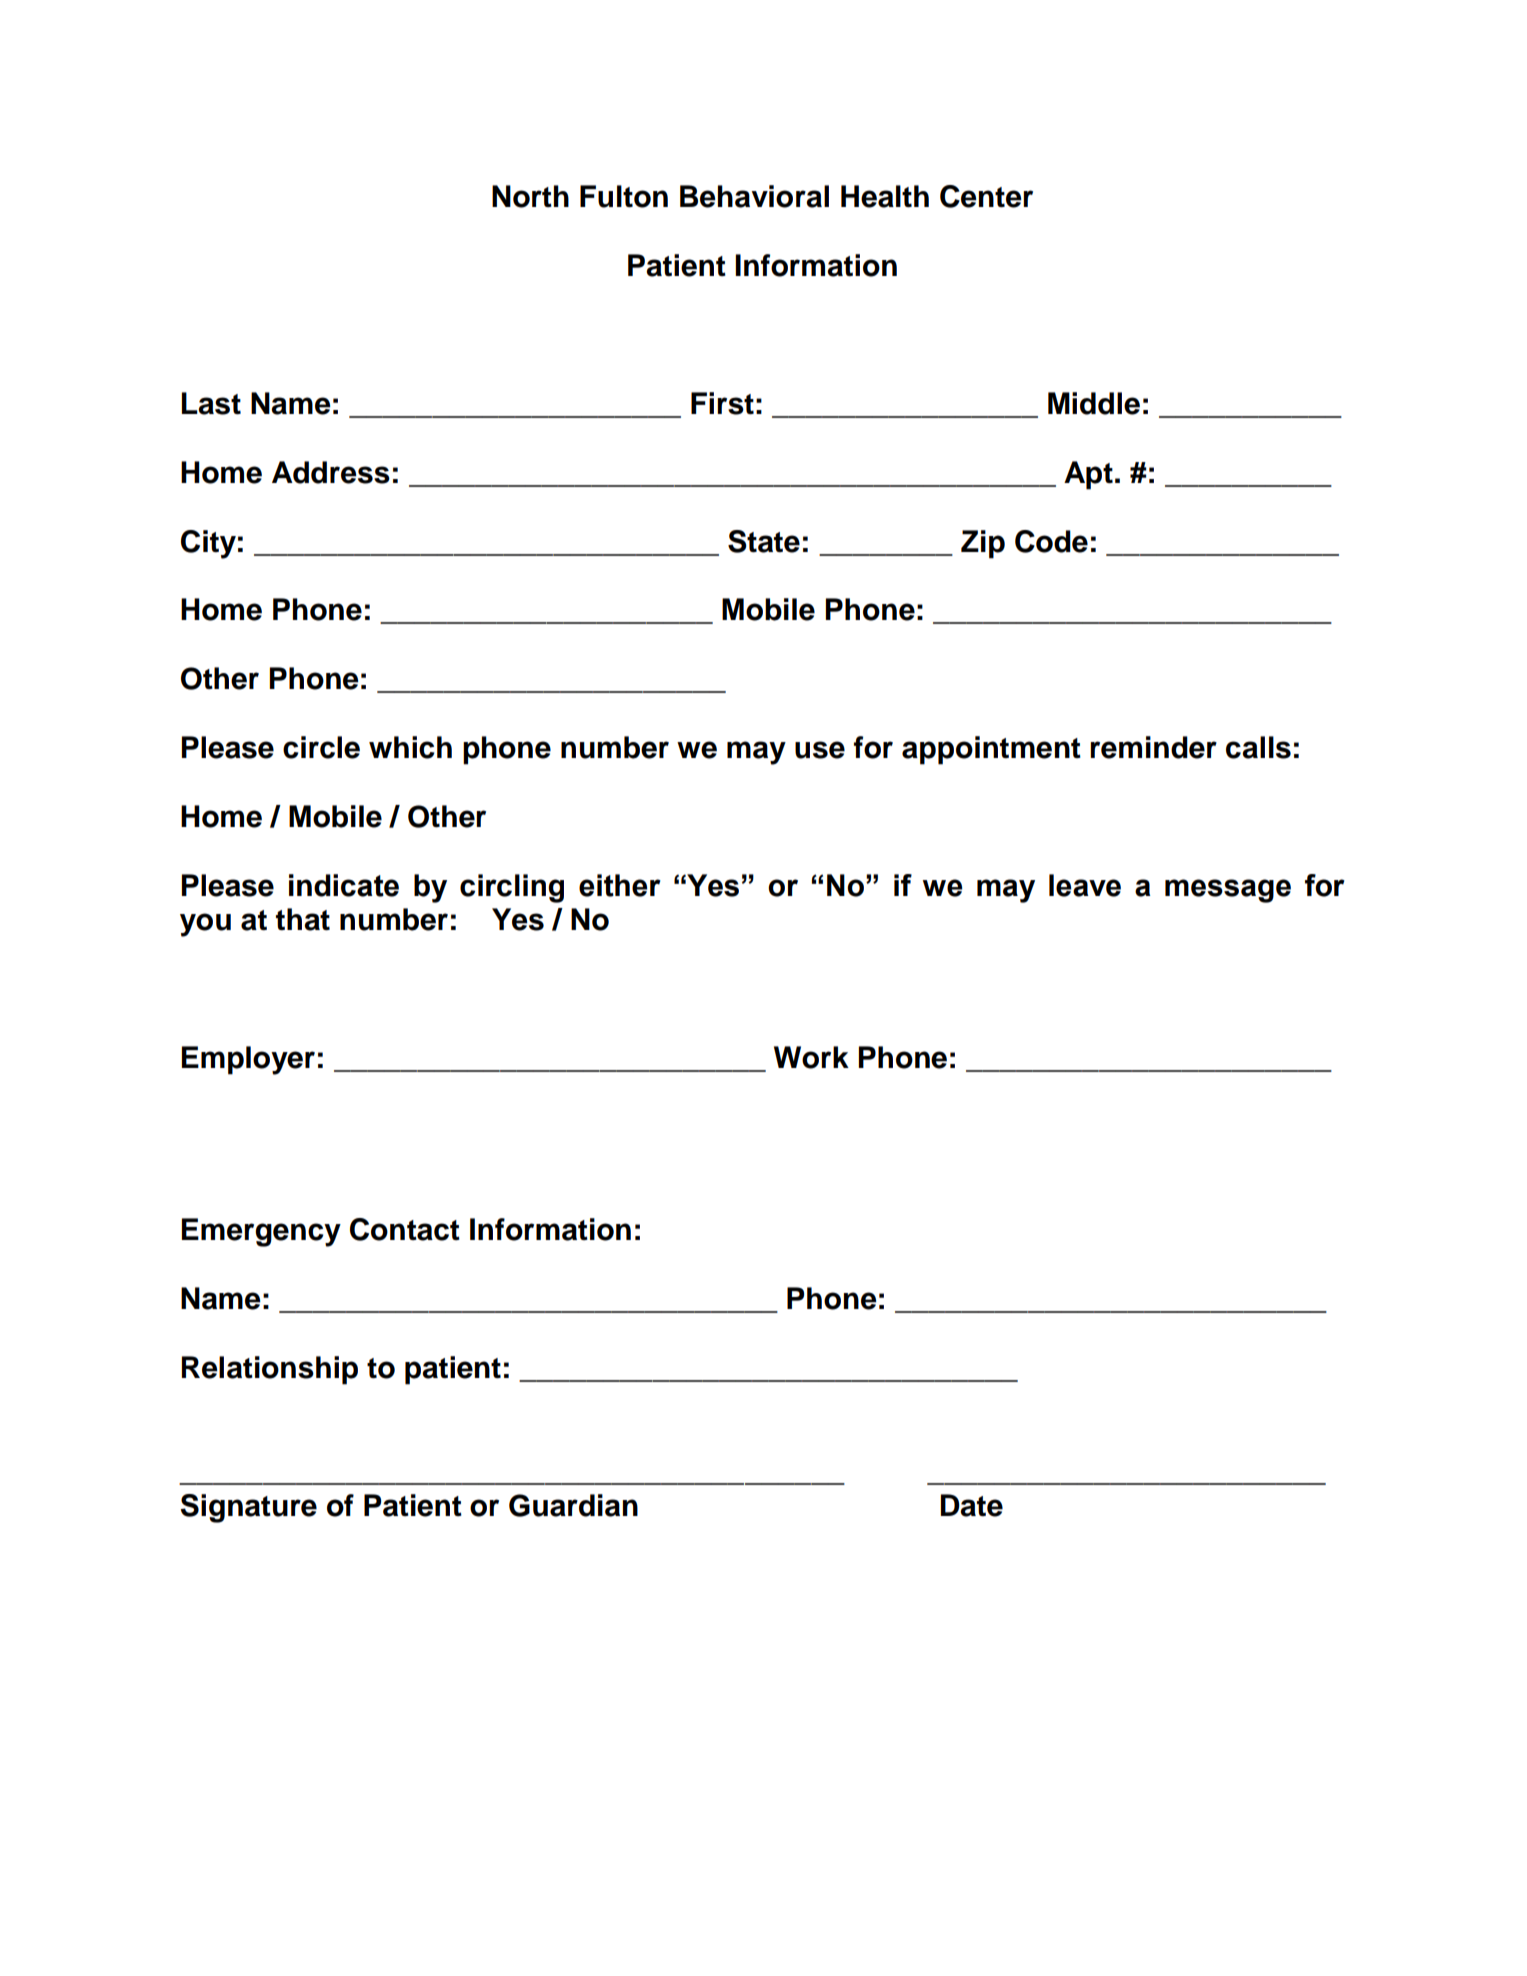 The height and width of the screenshot is (1976, 1527). I want to click on Behavioral, so click(754, 196).
